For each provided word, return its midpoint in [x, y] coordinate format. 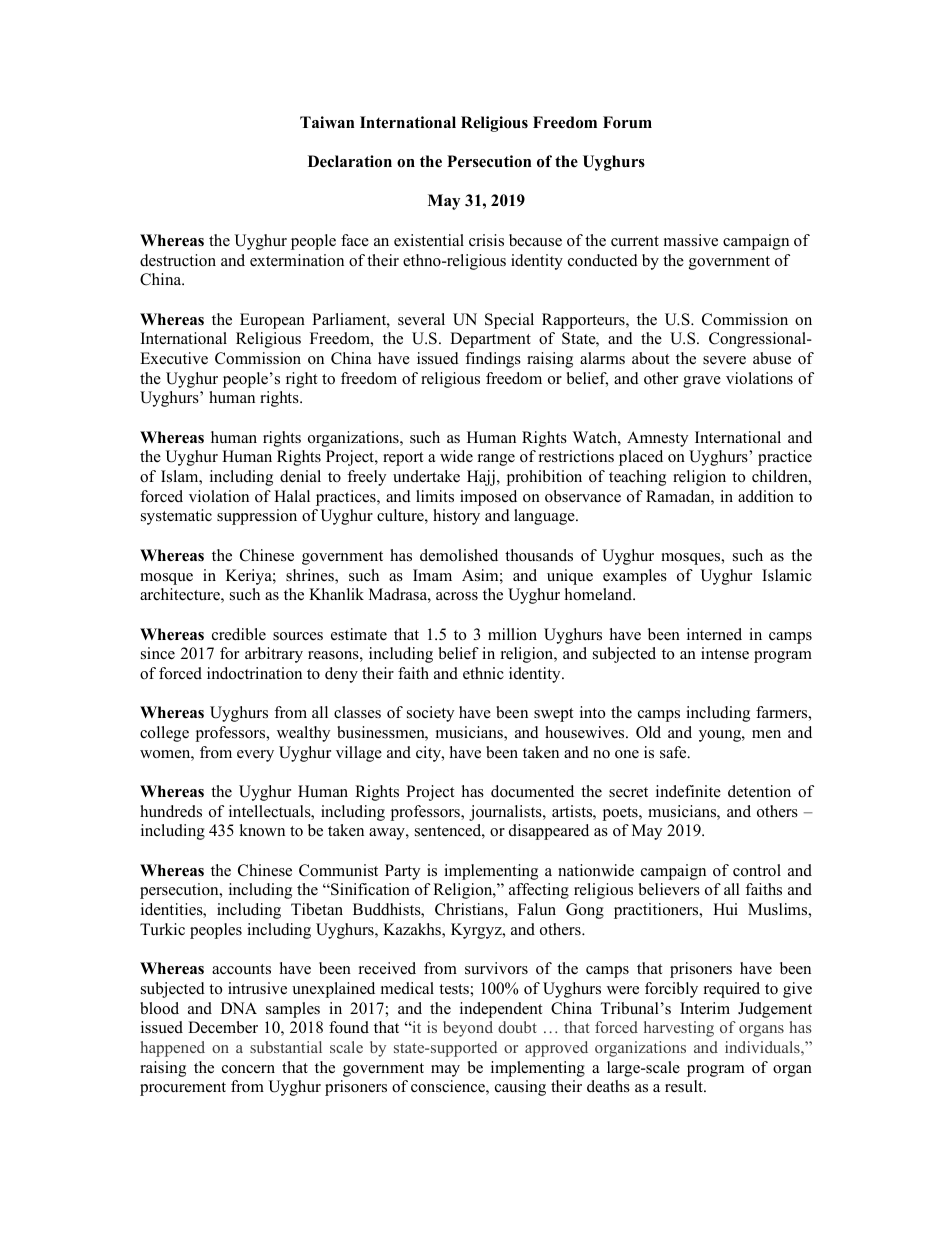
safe [674, 752]
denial [300, 476]
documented [532, 791]
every [255, 756]
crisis [486, 240]
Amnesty [657, 439]
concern [248, 1069]
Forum [627, 122]
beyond [468, 1029]
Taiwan [327, 122]
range [496, 460]
